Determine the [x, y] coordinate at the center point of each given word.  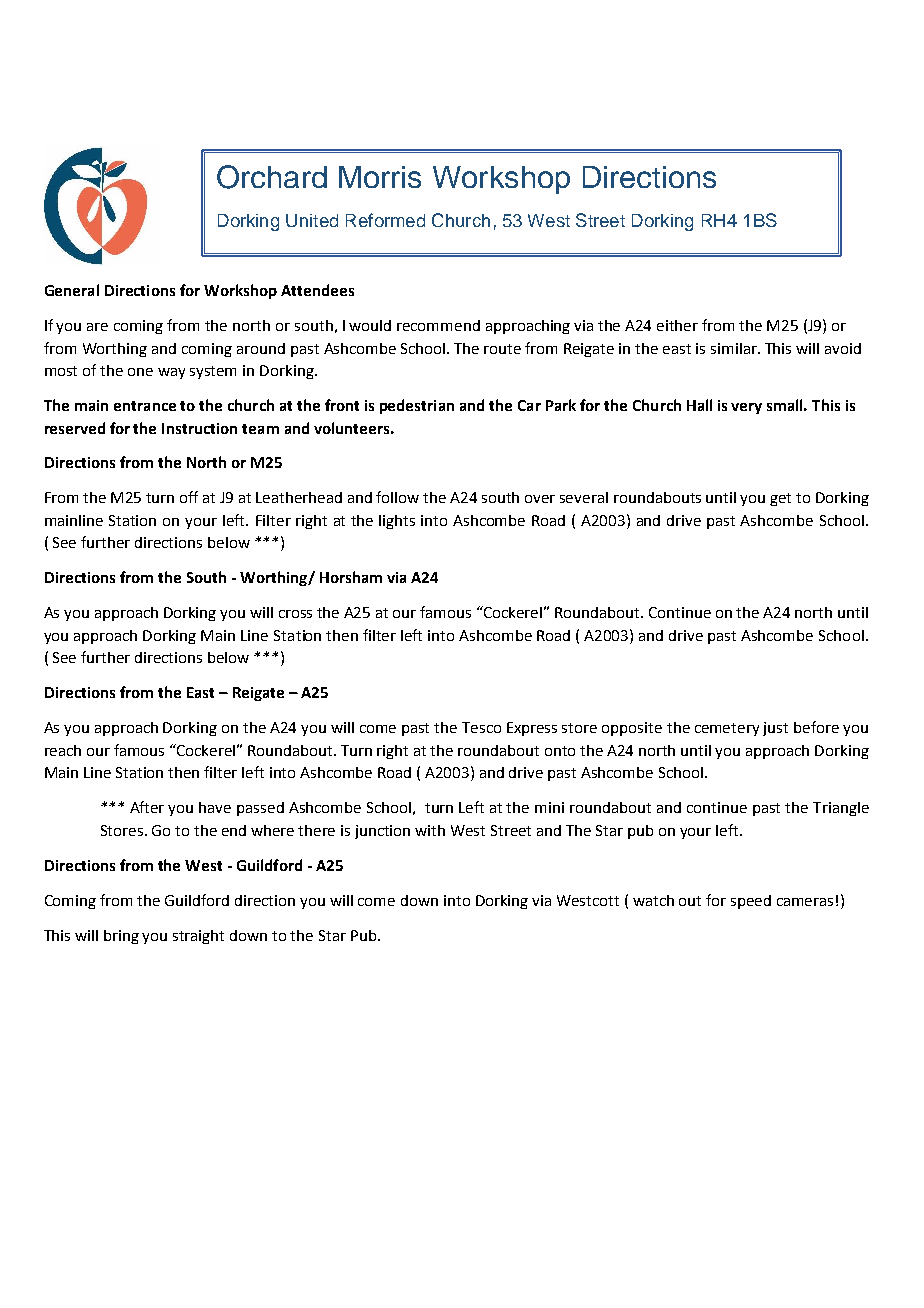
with [430, 830]
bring [121, 937]
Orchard [272, 177]
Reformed [385, 220]
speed [751, 902]
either [677, 325]
